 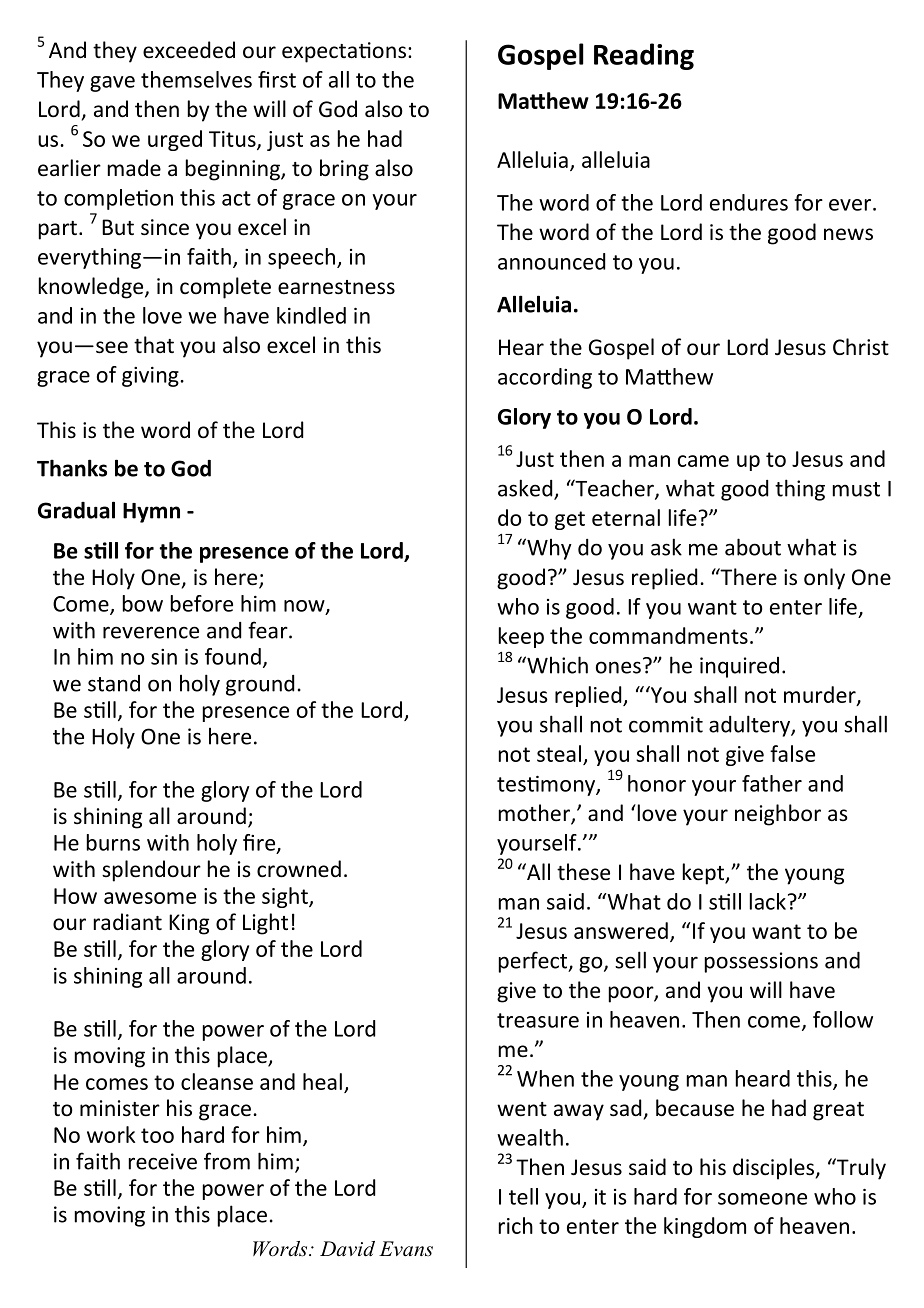 What do you see at coordinates (739, 667) in the screenshot?
I see `inquired` at bounding box center [739, 667].
